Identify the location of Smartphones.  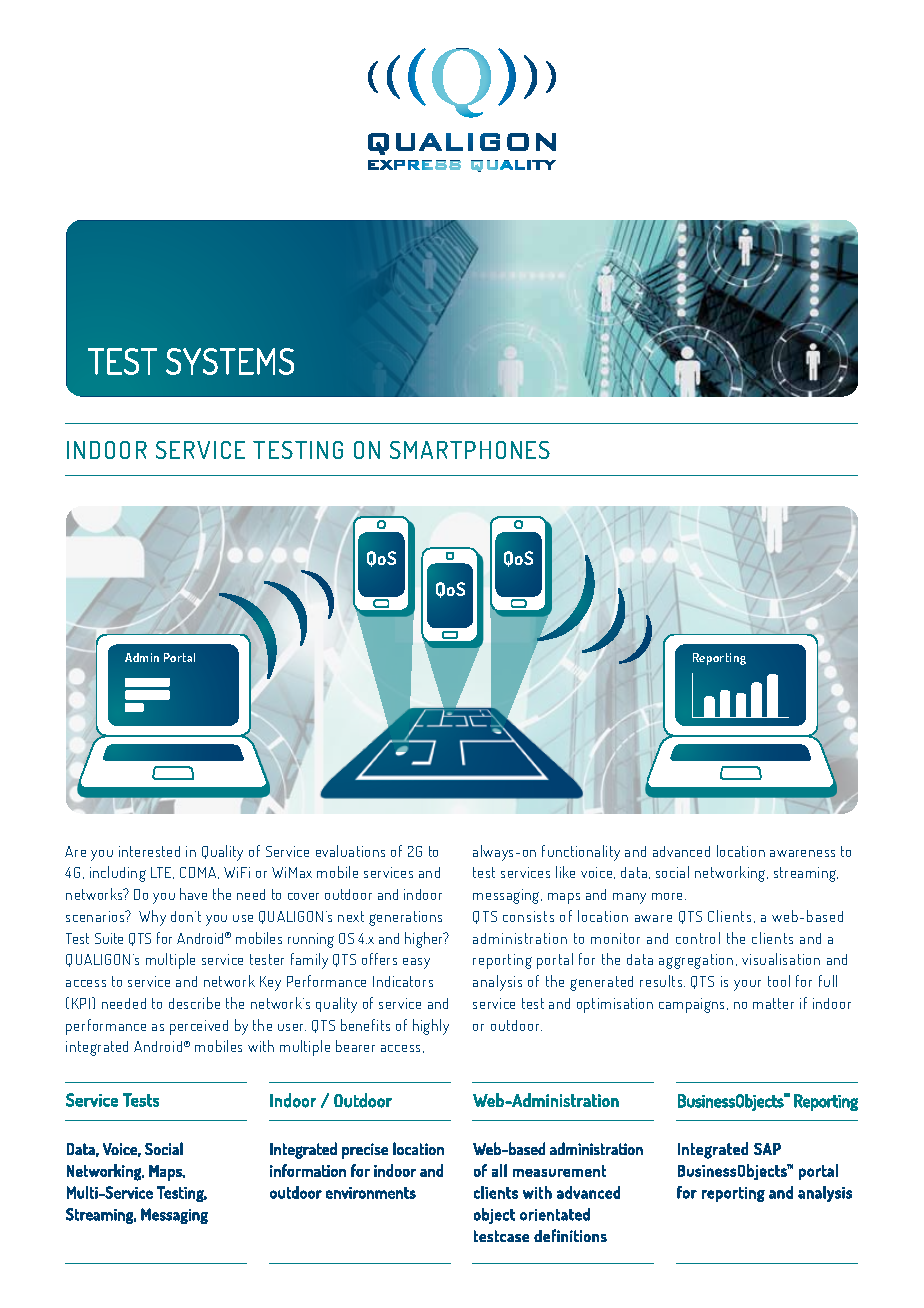
(470, 450).
